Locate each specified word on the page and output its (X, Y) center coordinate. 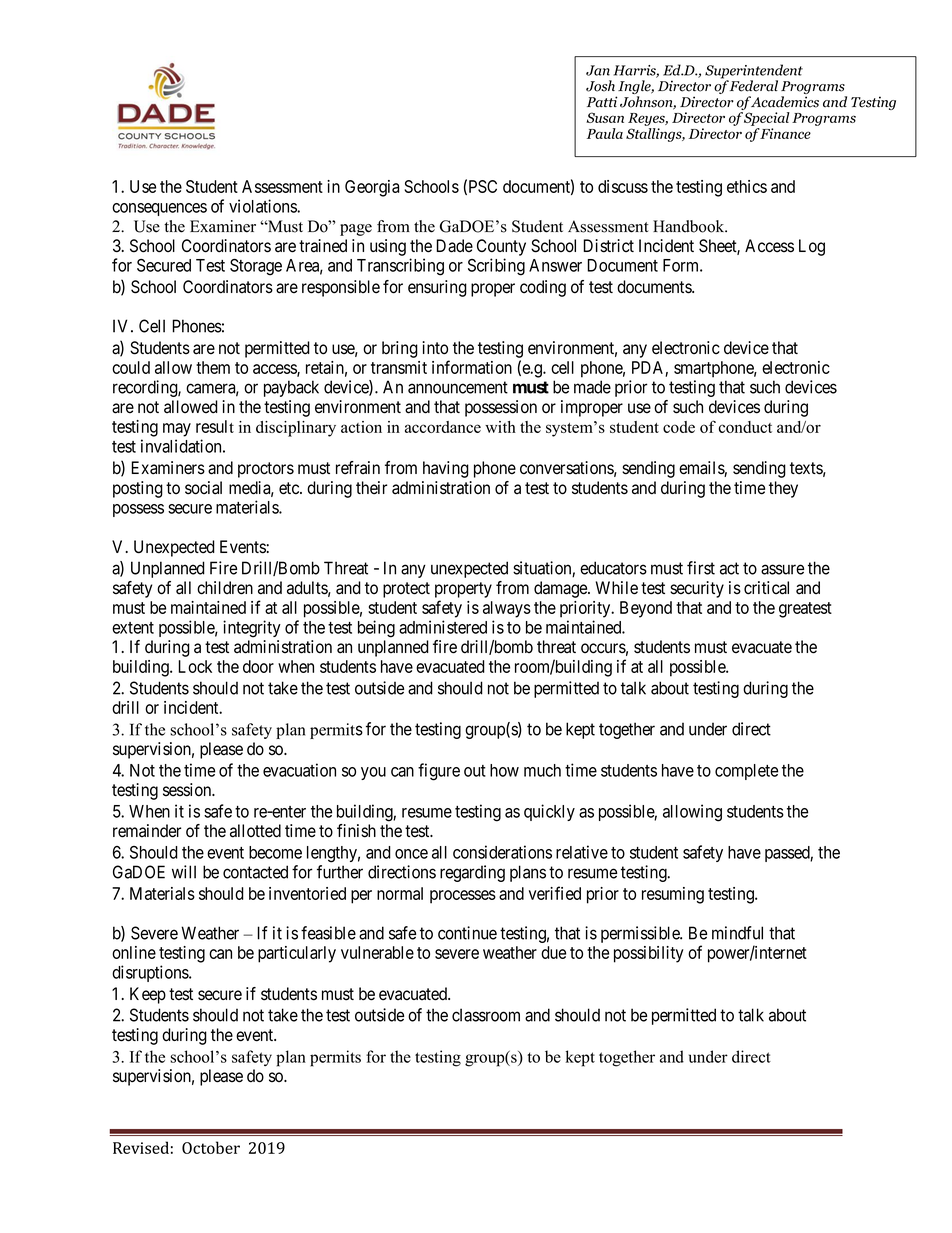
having (446, 469)
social (203, 488)
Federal (754, 86)
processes (463, 897)
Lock (195, 666)
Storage (256, 267)
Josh (600, 86)
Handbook (690, 226)
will (184, 872)
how (504, 770)
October (211, 1147)
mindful (737, 933)
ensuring (437, 288)
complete (746, 772)
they (783, 489)
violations (263, 206)
